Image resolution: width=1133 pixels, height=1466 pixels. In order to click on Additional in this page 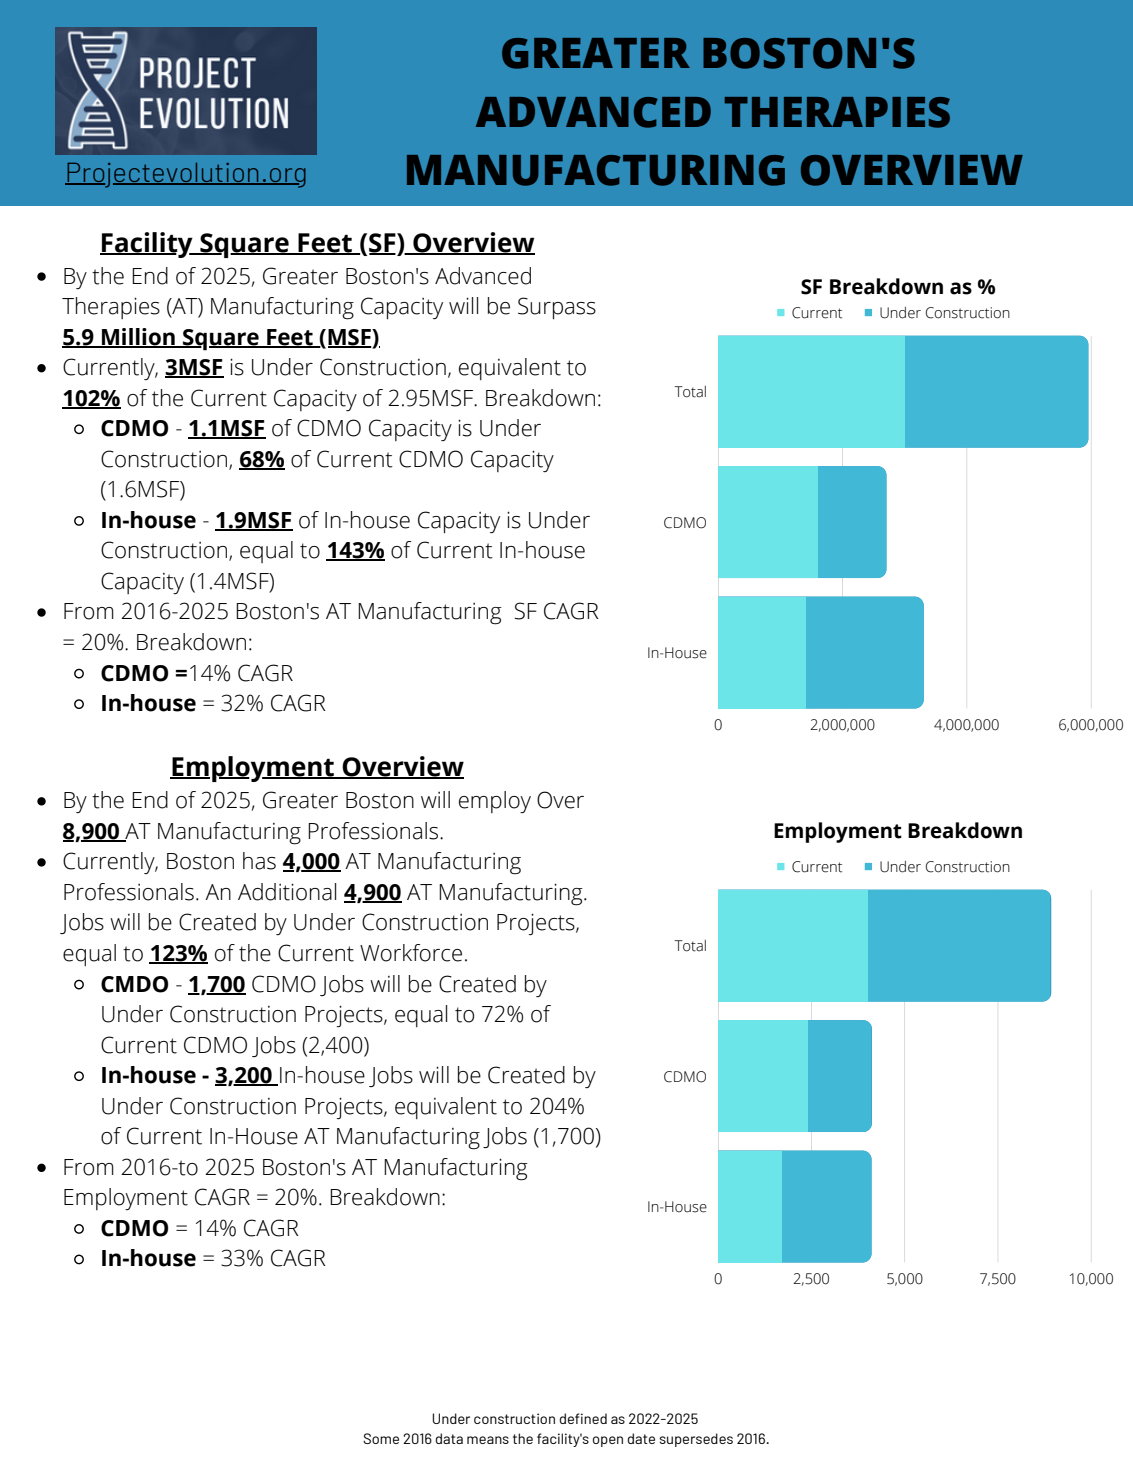, I will do `click(287, 892)`.
